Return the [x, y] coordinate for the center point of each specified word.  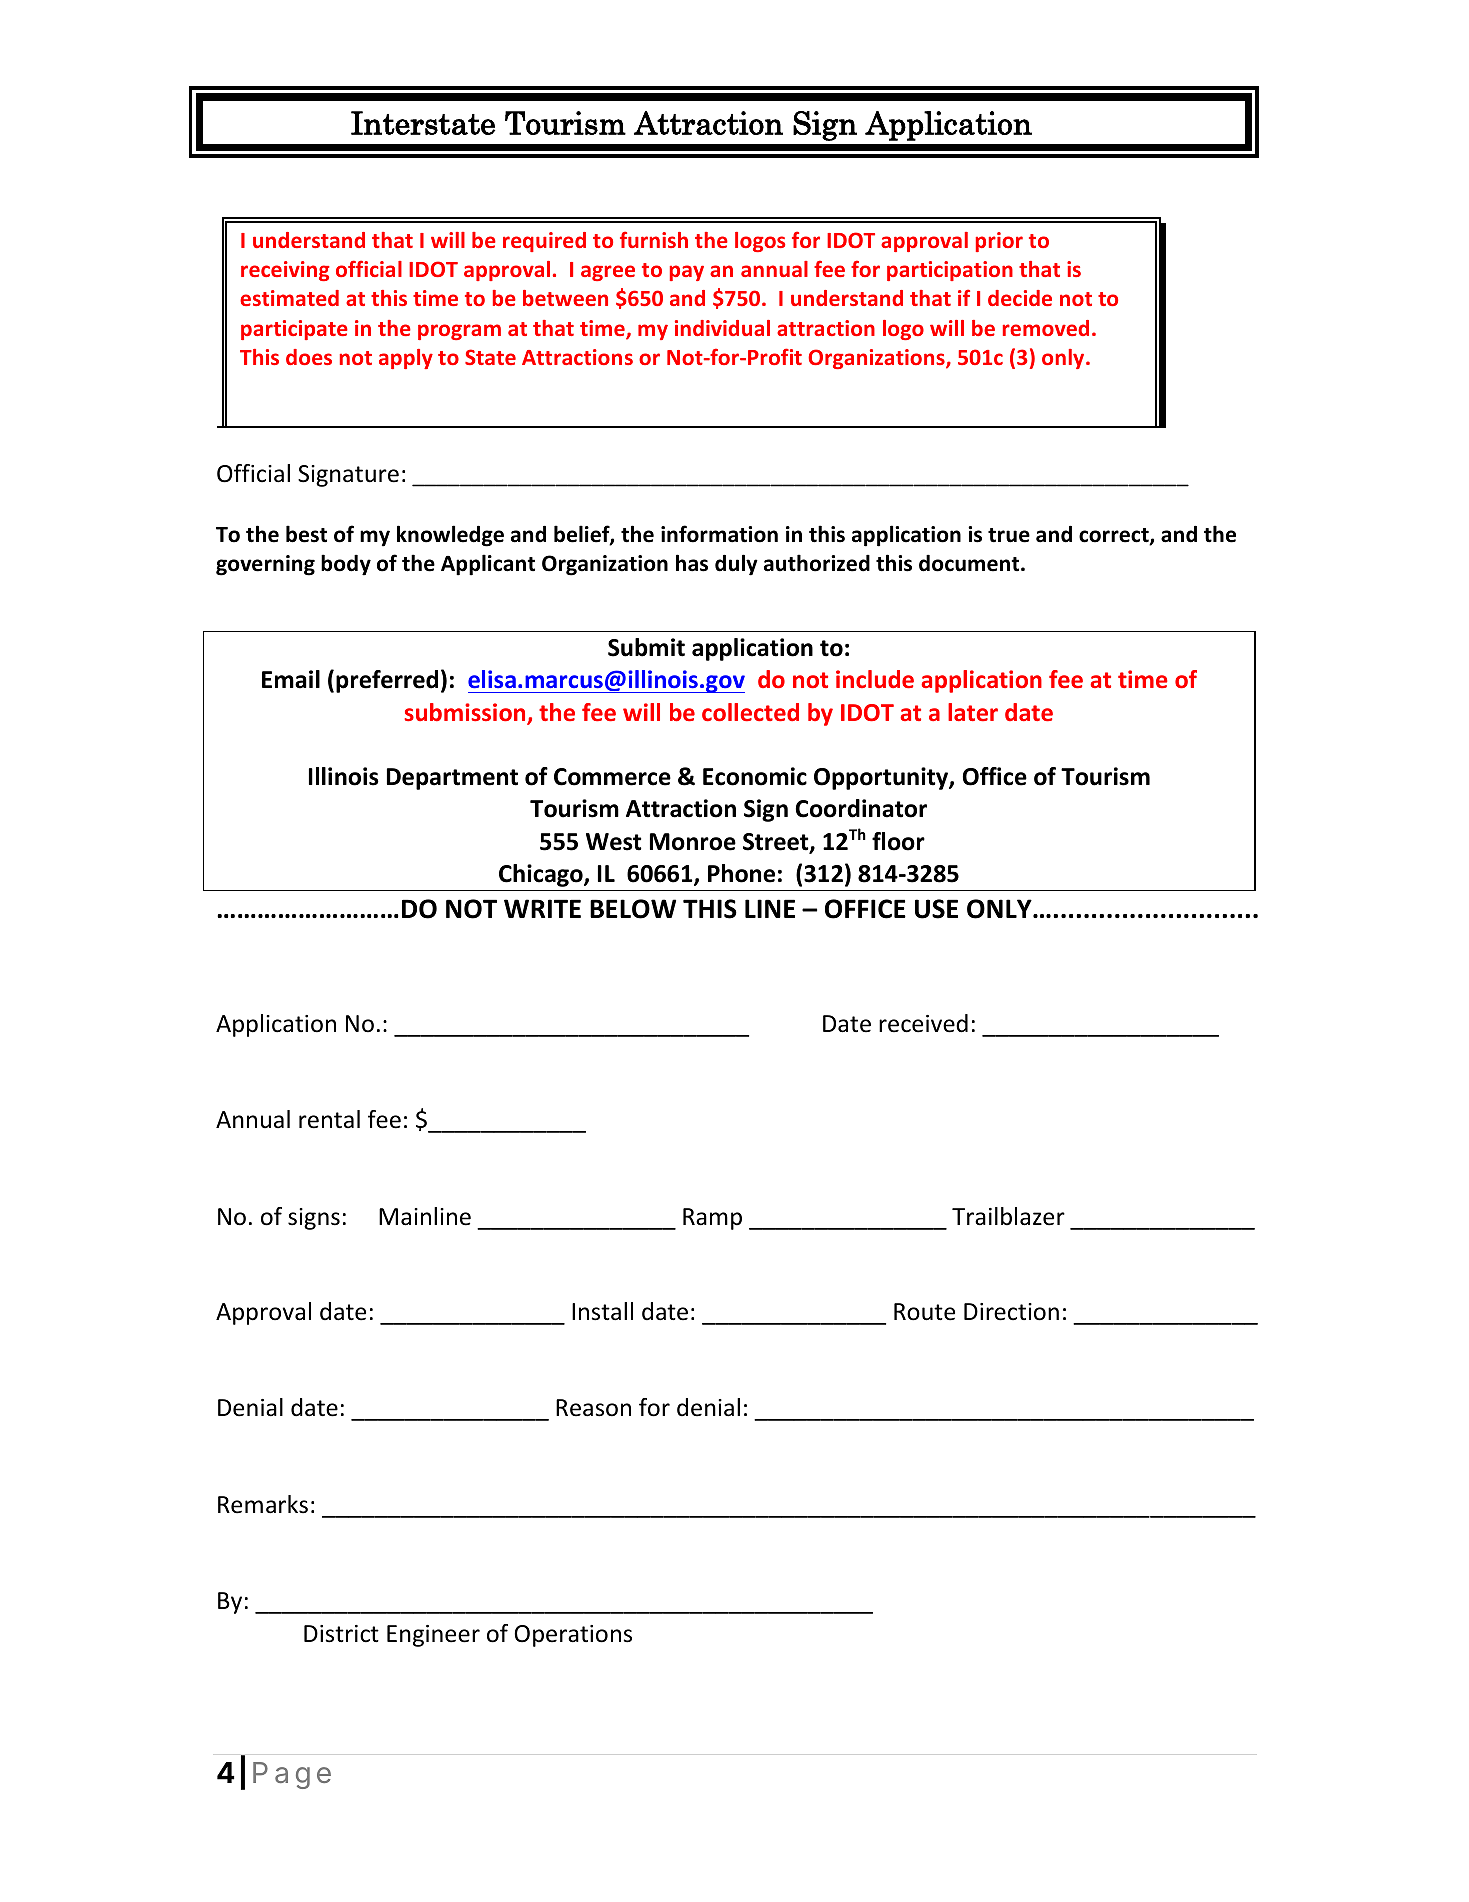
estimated [289, 298]
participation [950, 271]
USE [936, 909]
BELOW [633, 909]
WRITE [542, 908]
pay [687, 273]
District [341, 1634]
